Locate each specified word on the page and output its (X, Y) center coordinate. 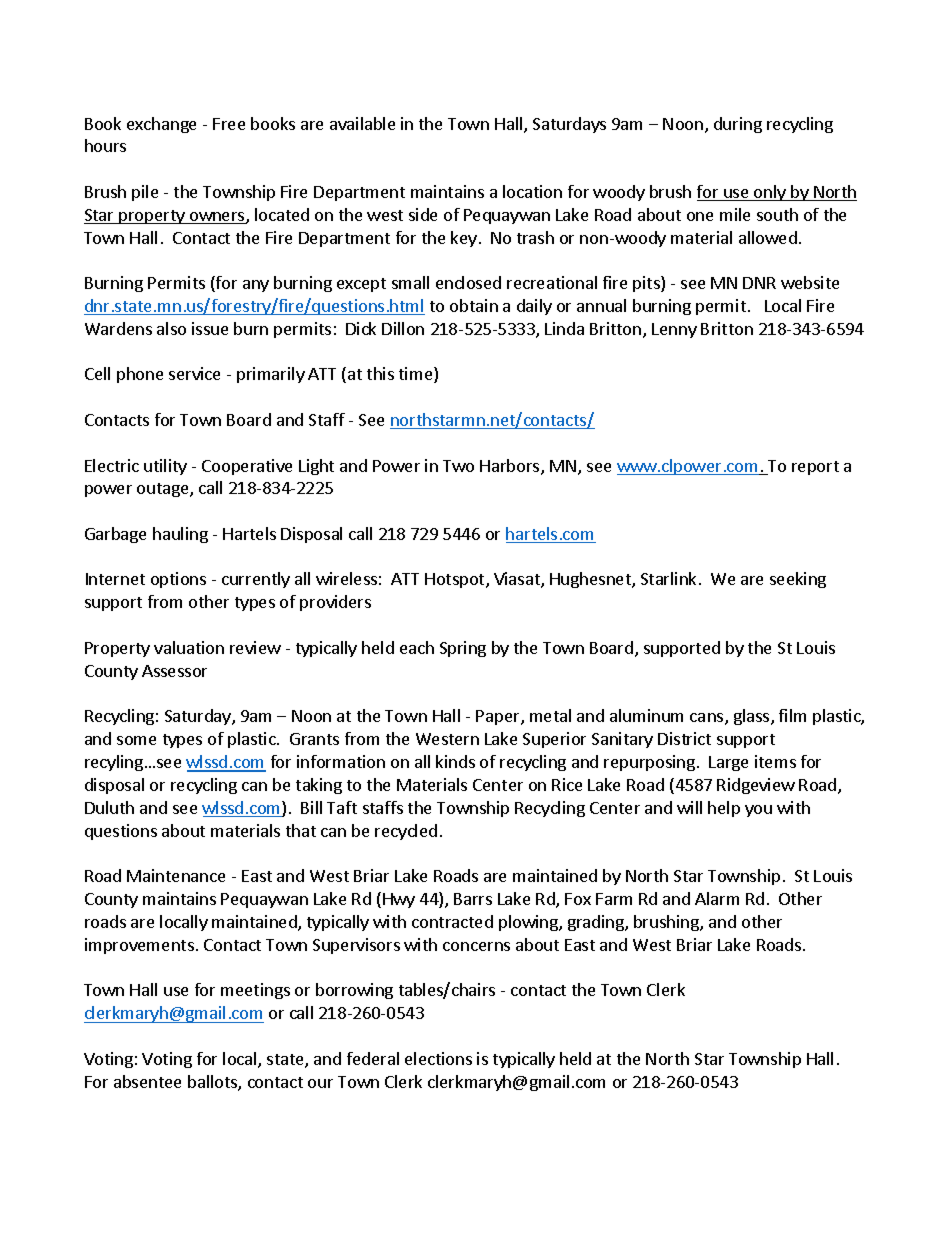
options (178, 580)
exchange (161, 125)
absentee (147, 1081)
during (738, 125)
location (532, 191)
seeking (798, 580)
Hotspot (456, 580)
